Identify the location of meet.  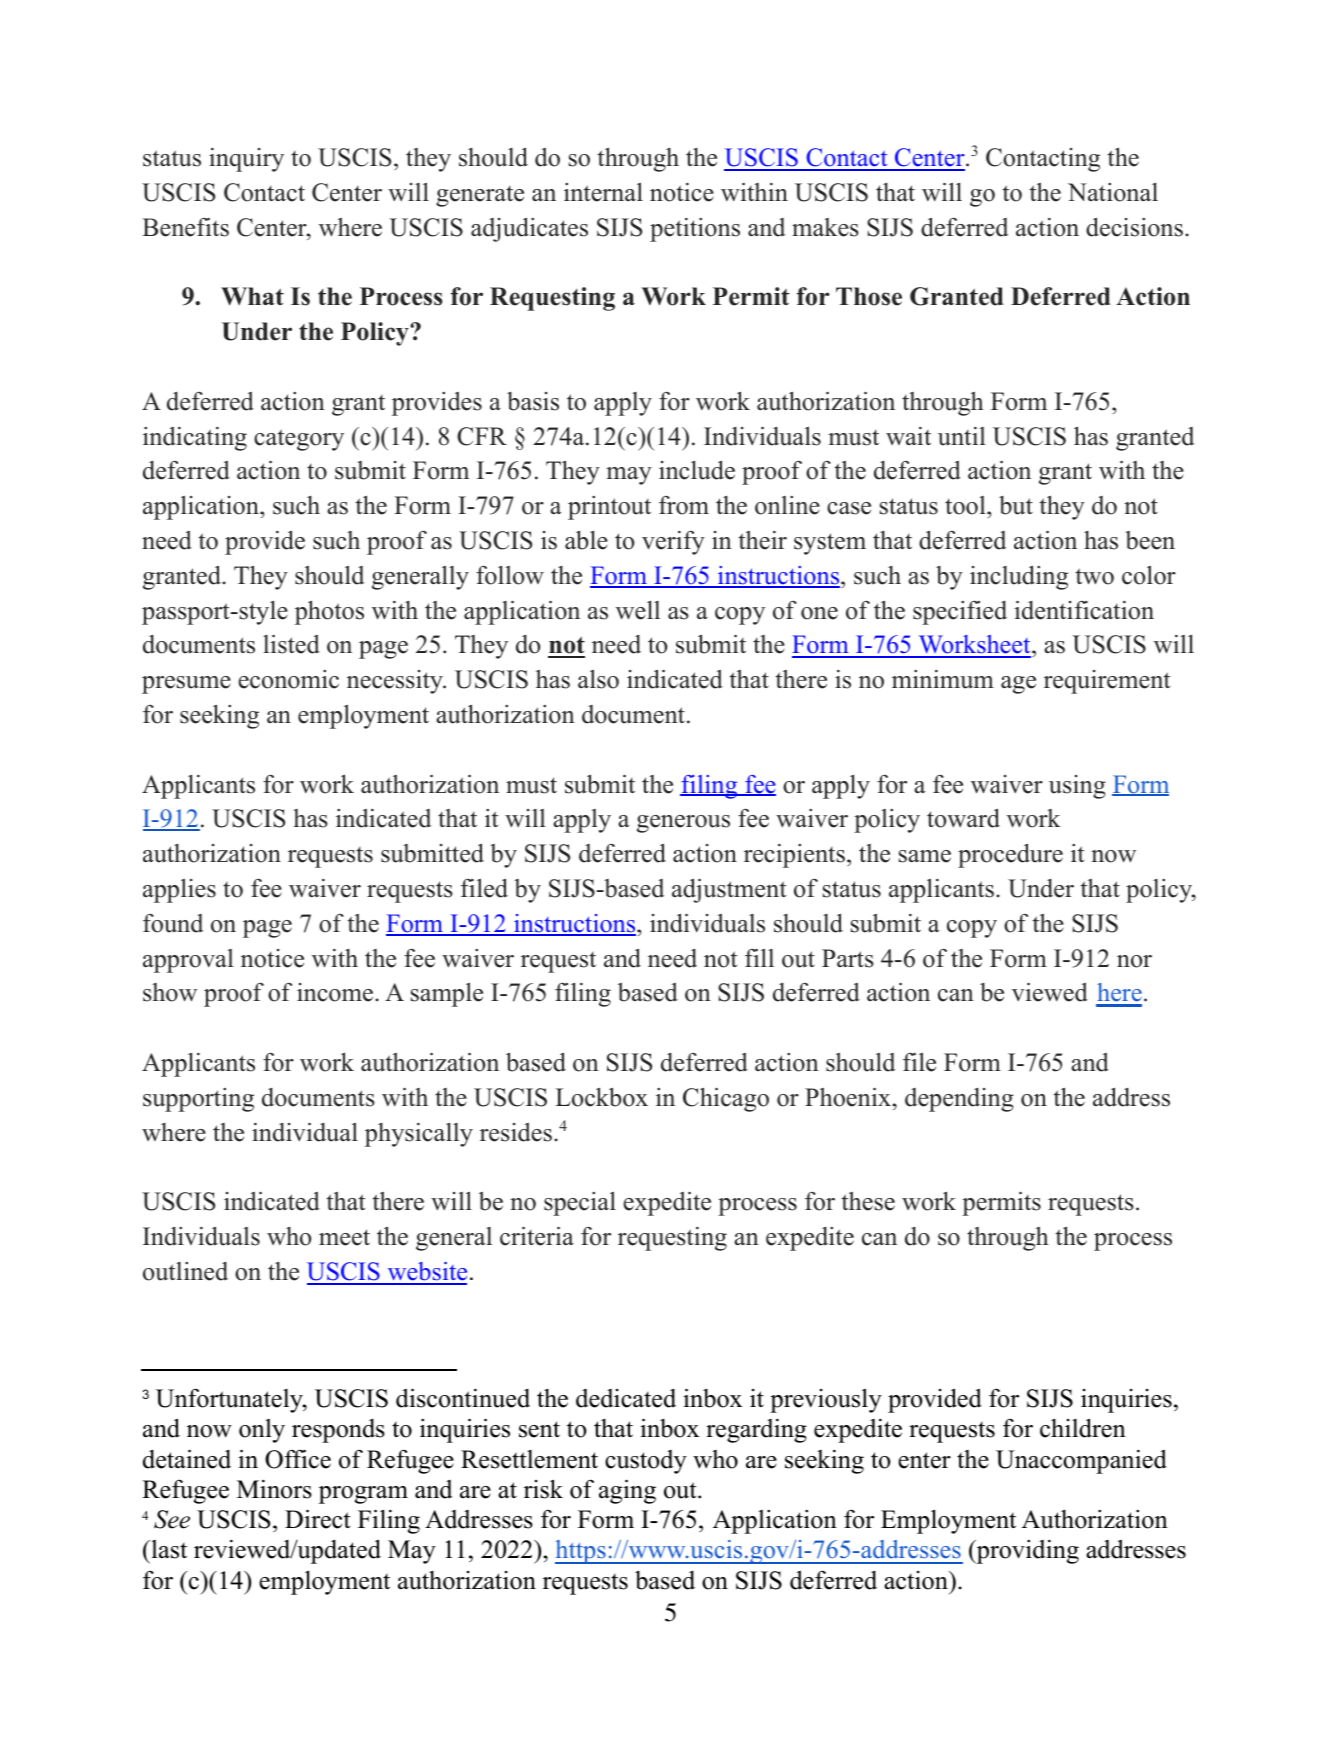
(344, 1237).
